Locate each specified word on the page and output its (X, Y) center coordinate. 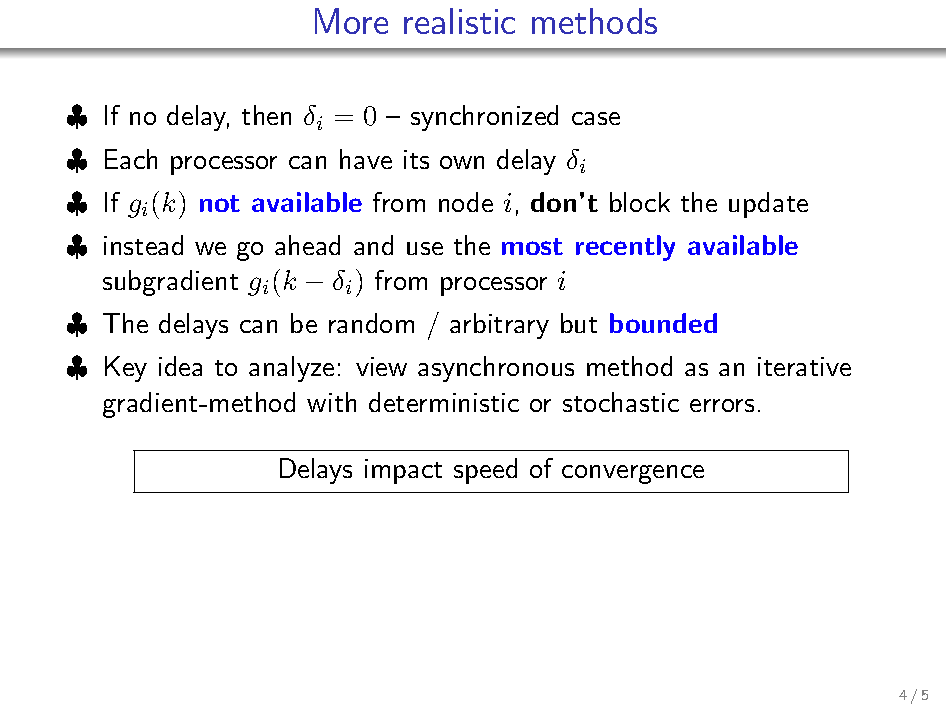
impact (403, 471)
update (768, 205)
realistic (459, 21)
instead (143, 245)
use (425, 248)
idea (180, 366)
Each (131, 159)
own (462, 162)
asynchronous (496, 369)
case (596, 118)
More (351, 21)
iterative (804, 366)
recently (625, 248)
